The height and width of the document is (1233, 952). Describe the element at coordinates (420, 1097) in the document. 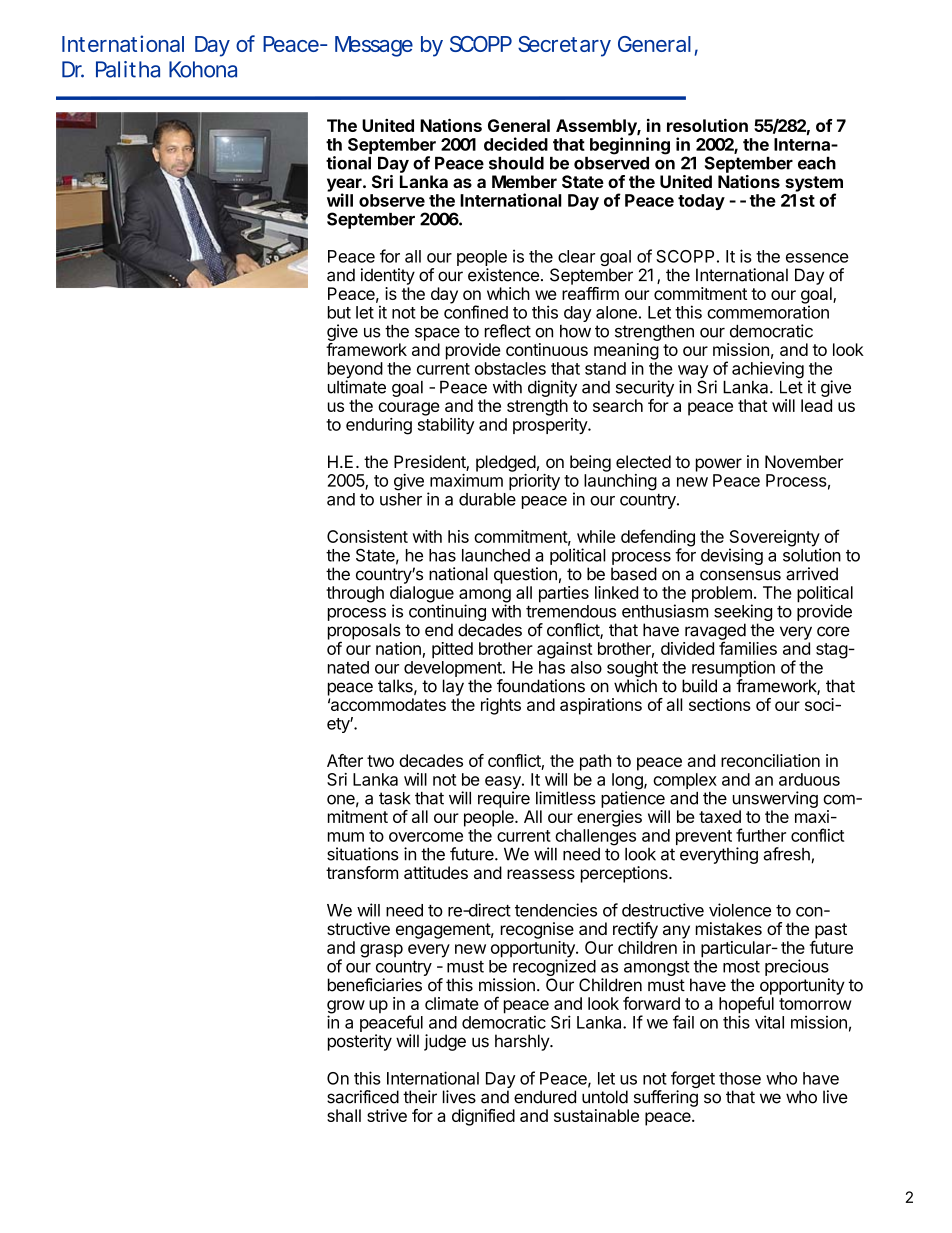

I see `their` at that location.
